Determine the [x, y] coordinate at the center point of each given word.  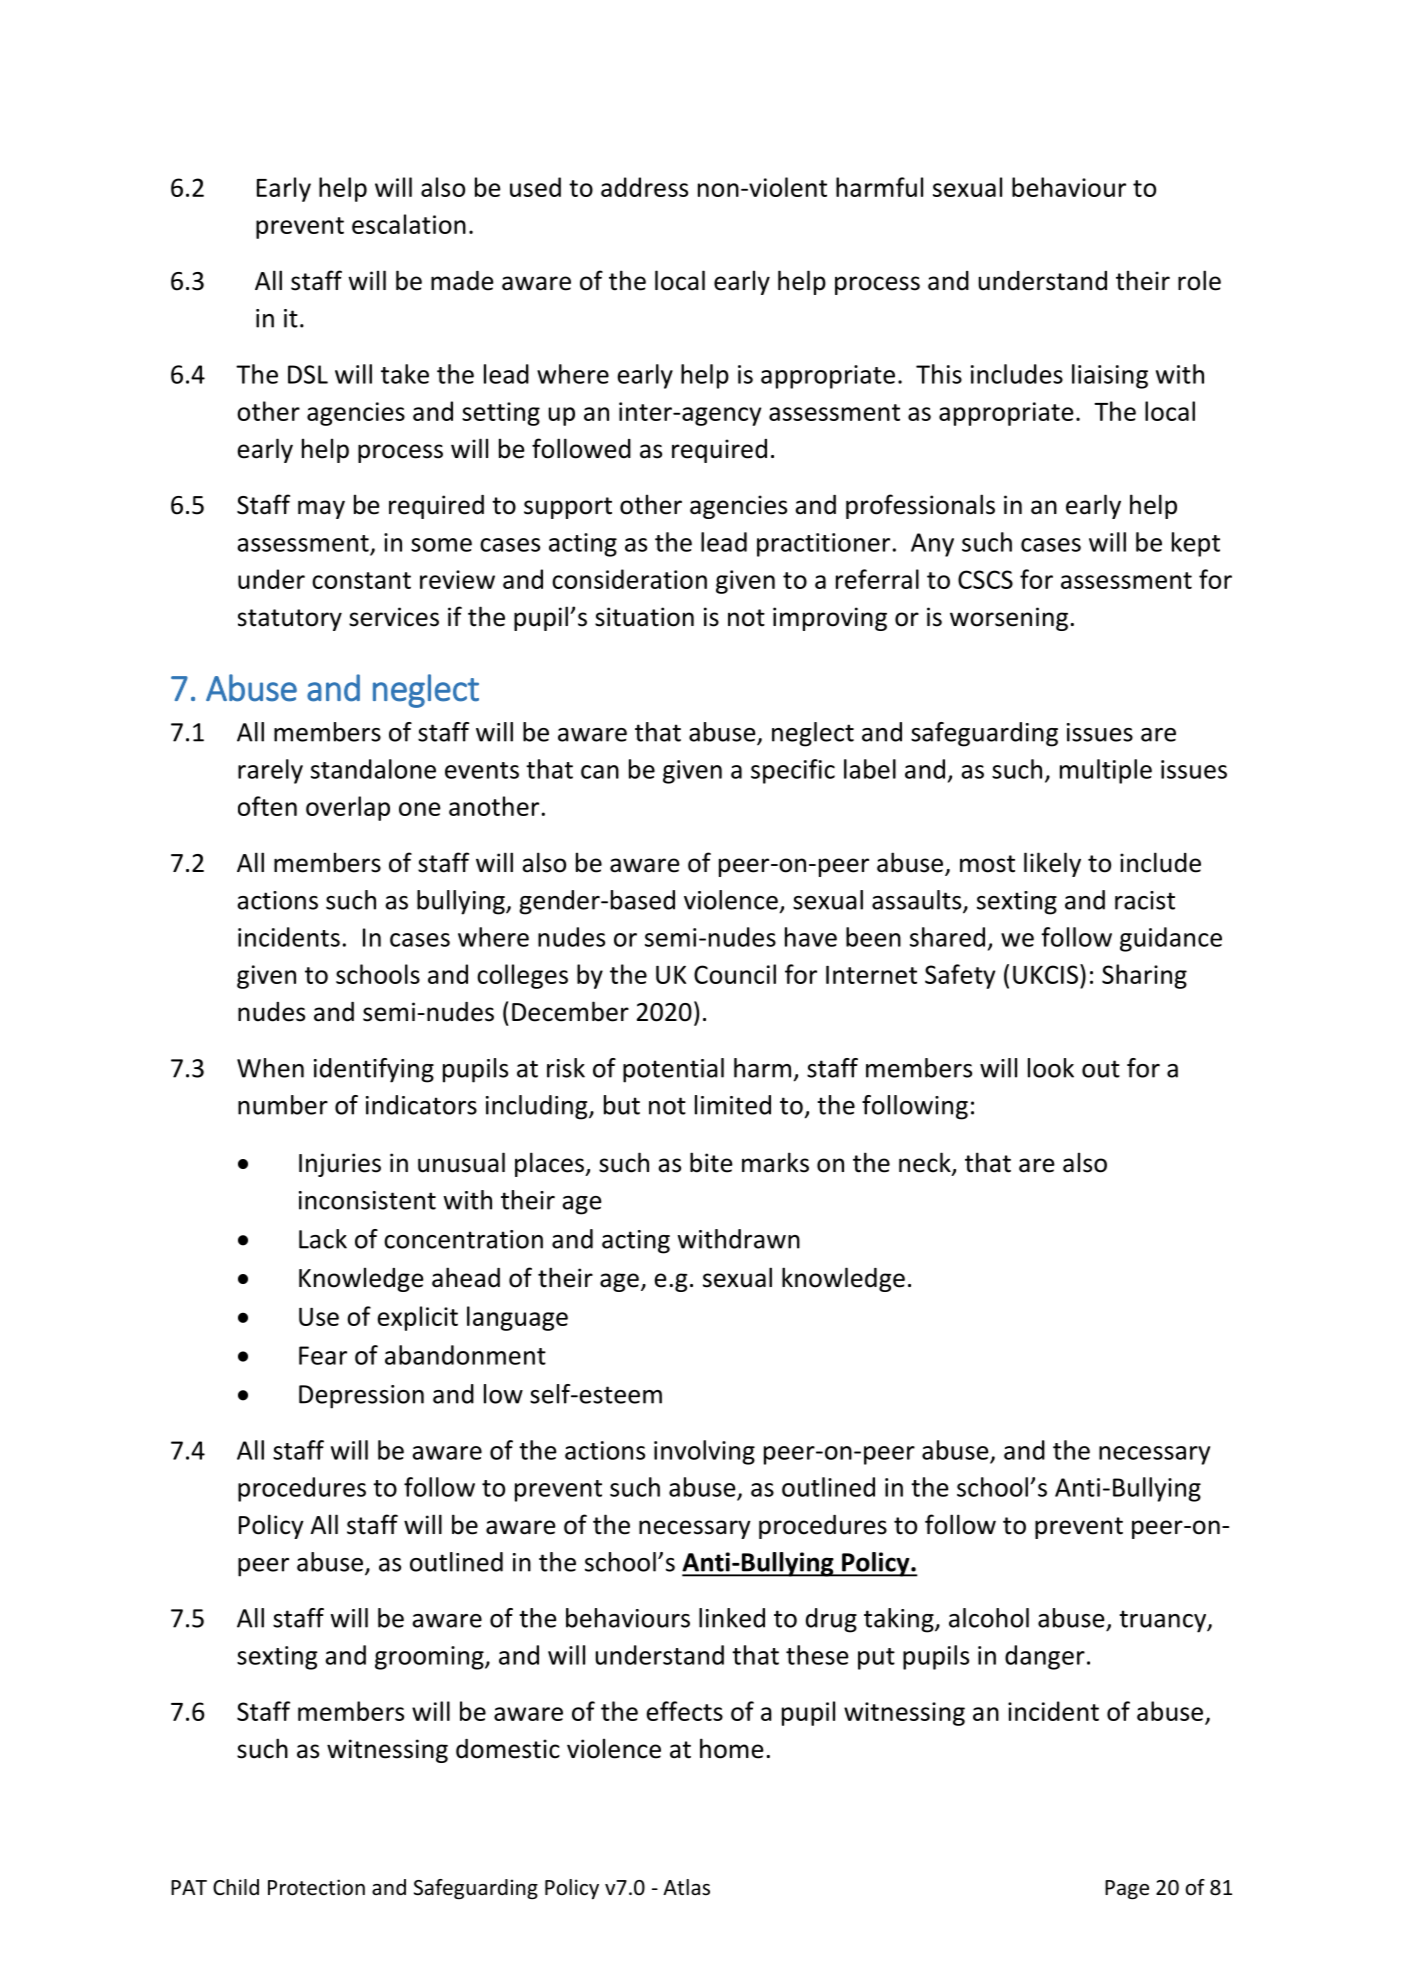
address [644, 187]
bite [711, 1162]
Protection [316, 1887]
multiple [1106, 771]
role [1199, 280]
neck [926, 1163]
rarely [270, 771]
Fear [323, 1355]
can [600, 772]
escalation [409, 224]
